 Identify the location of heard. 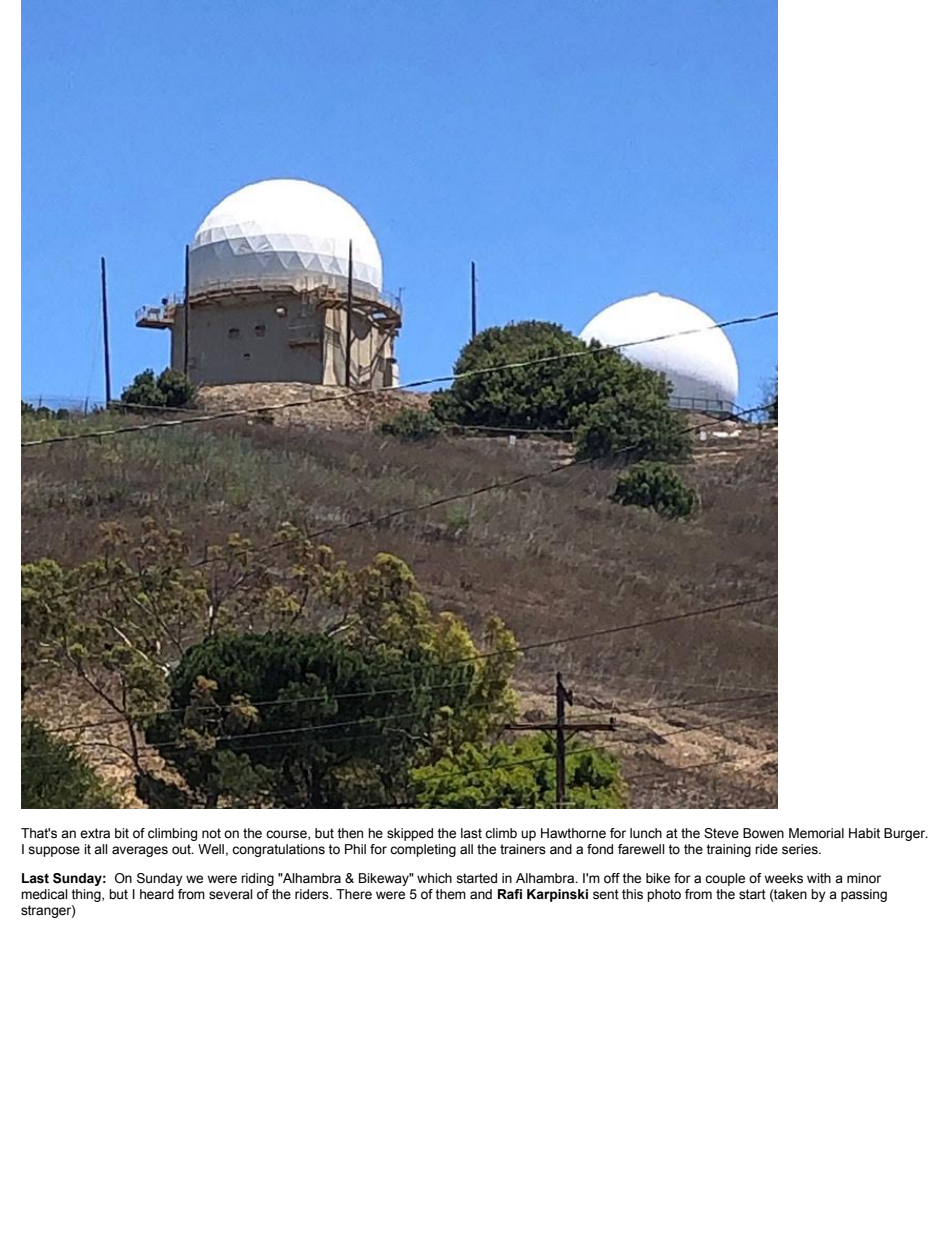
(157, 894).
